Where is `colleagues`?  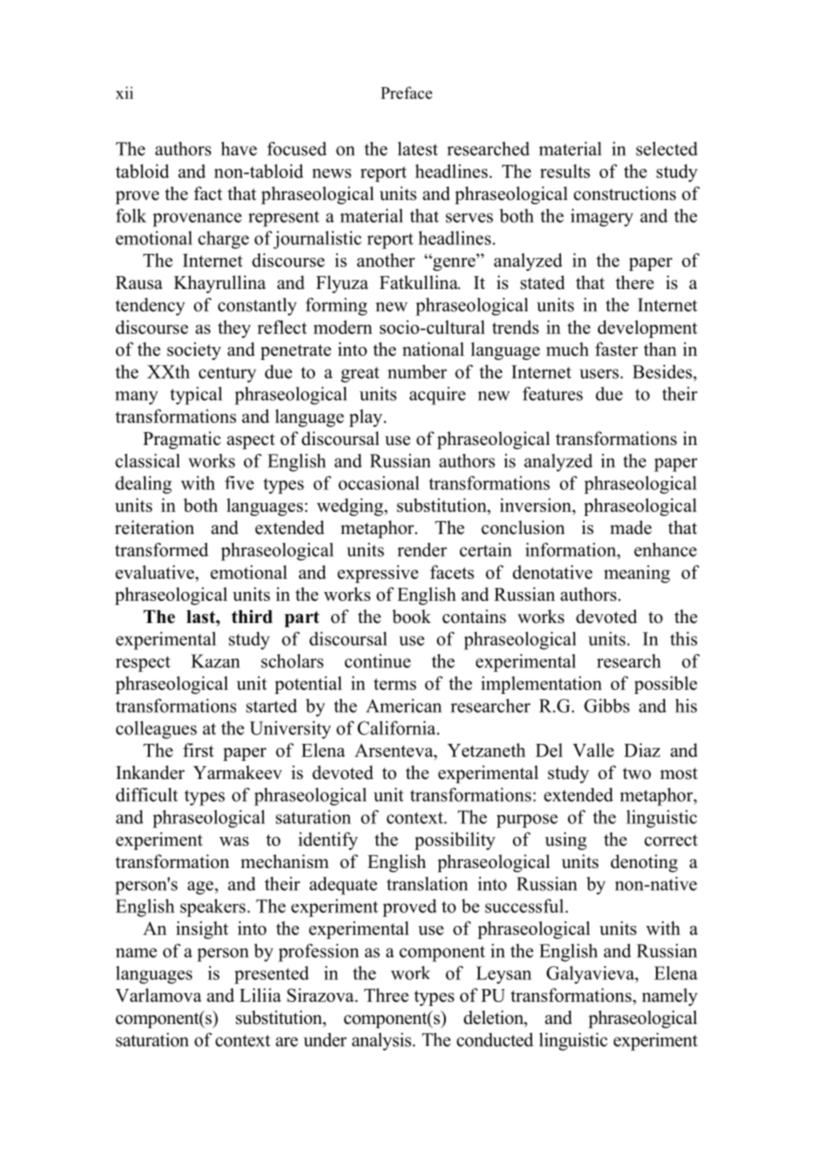
colleagues is located at coordinates (156, 730).
